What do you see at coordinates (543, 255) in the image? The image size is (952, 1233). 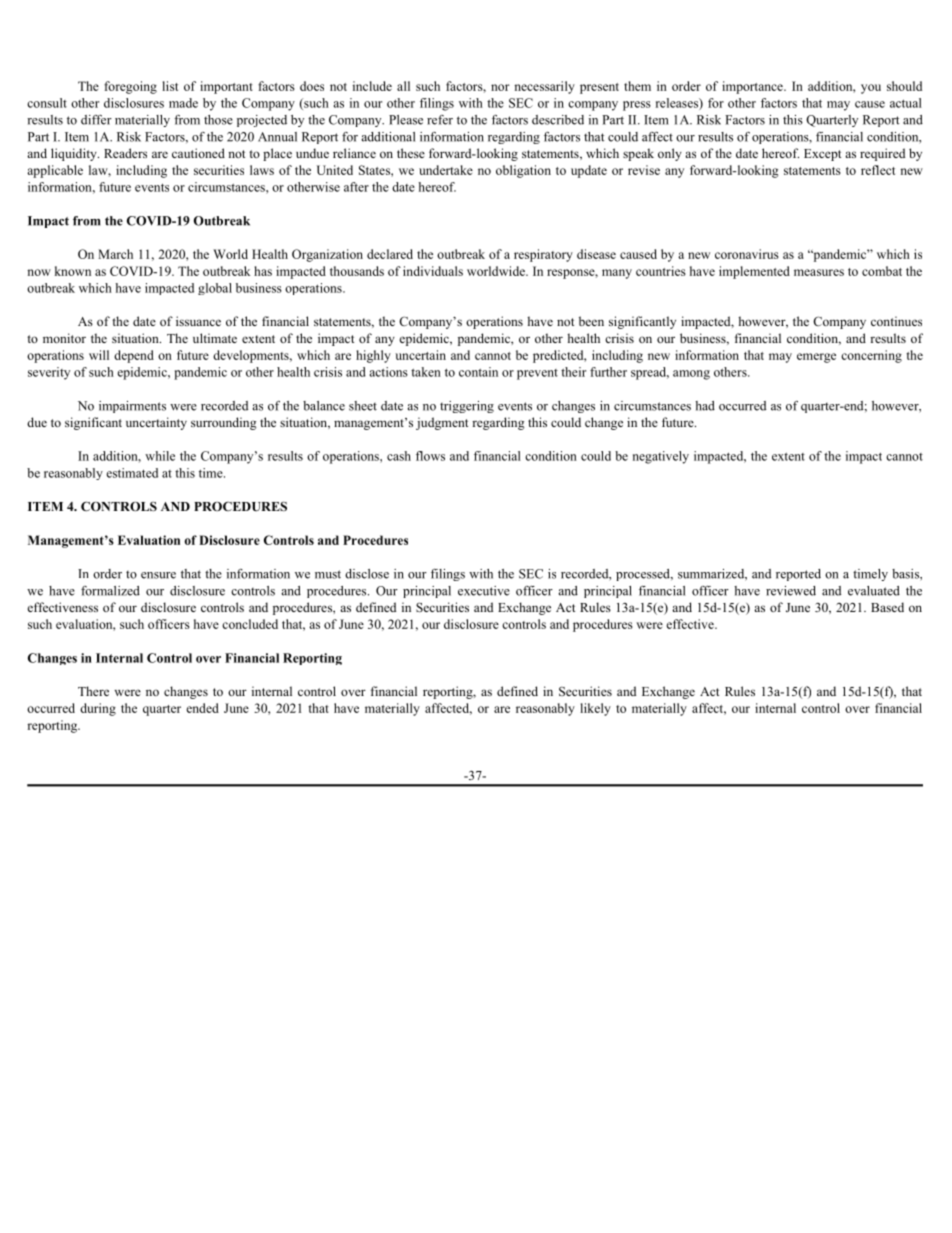 I see `respiratory` at bounding box center [543, 255].
